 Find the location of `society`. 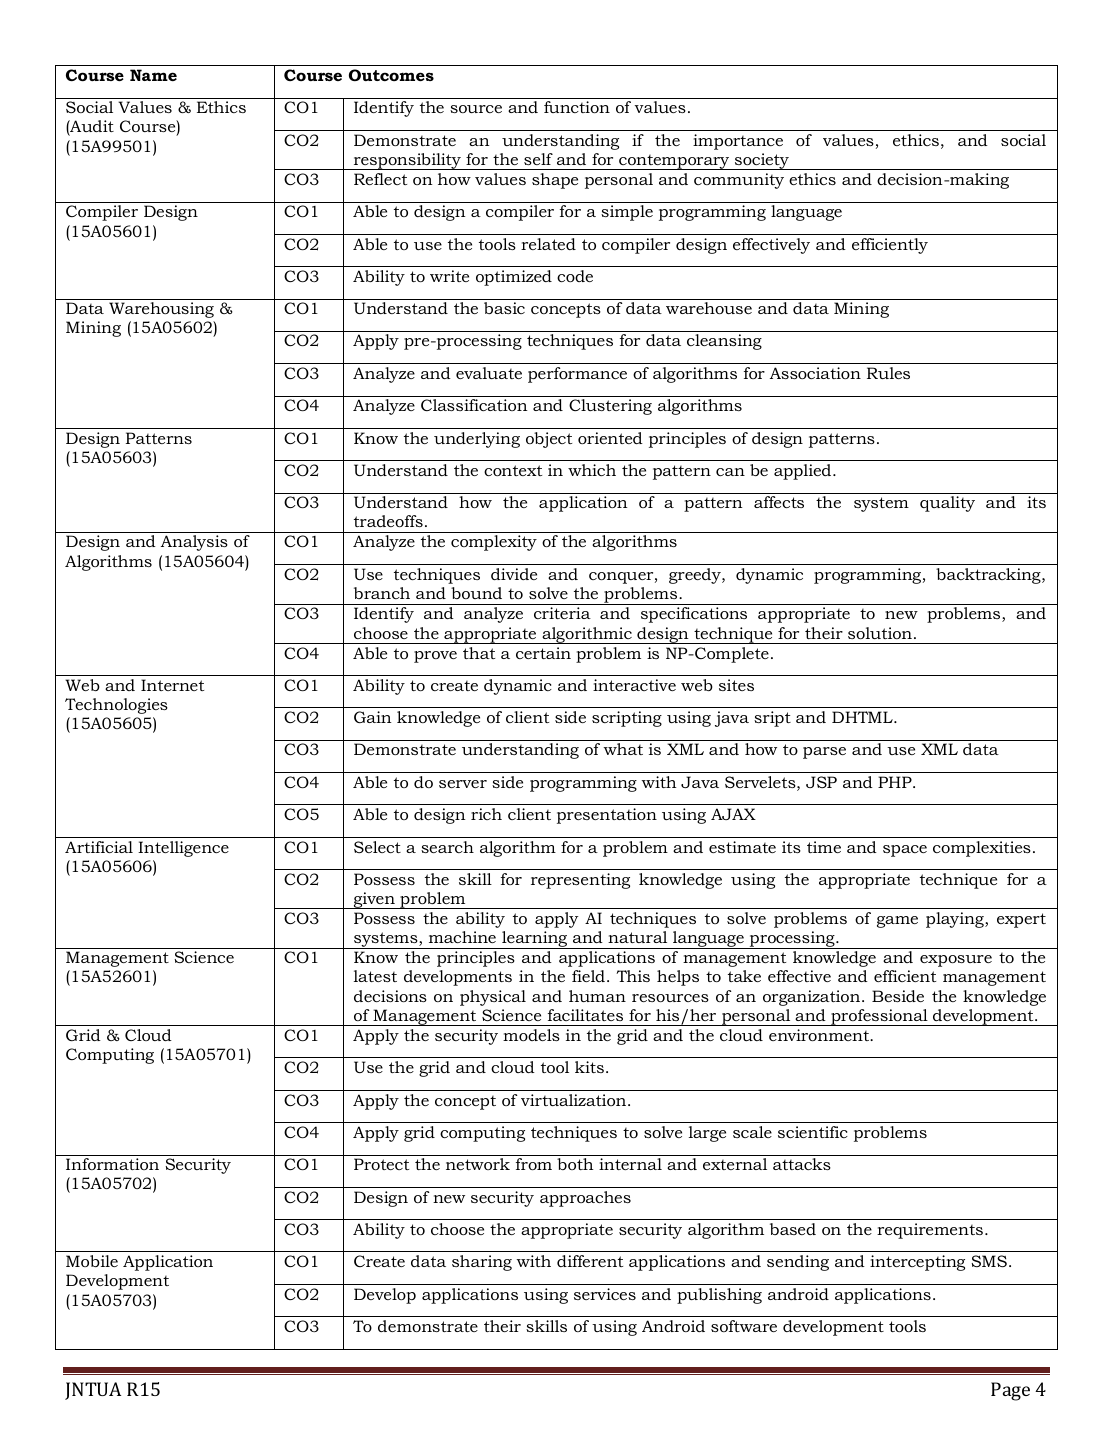

society is located at coordinates (761, 161).
